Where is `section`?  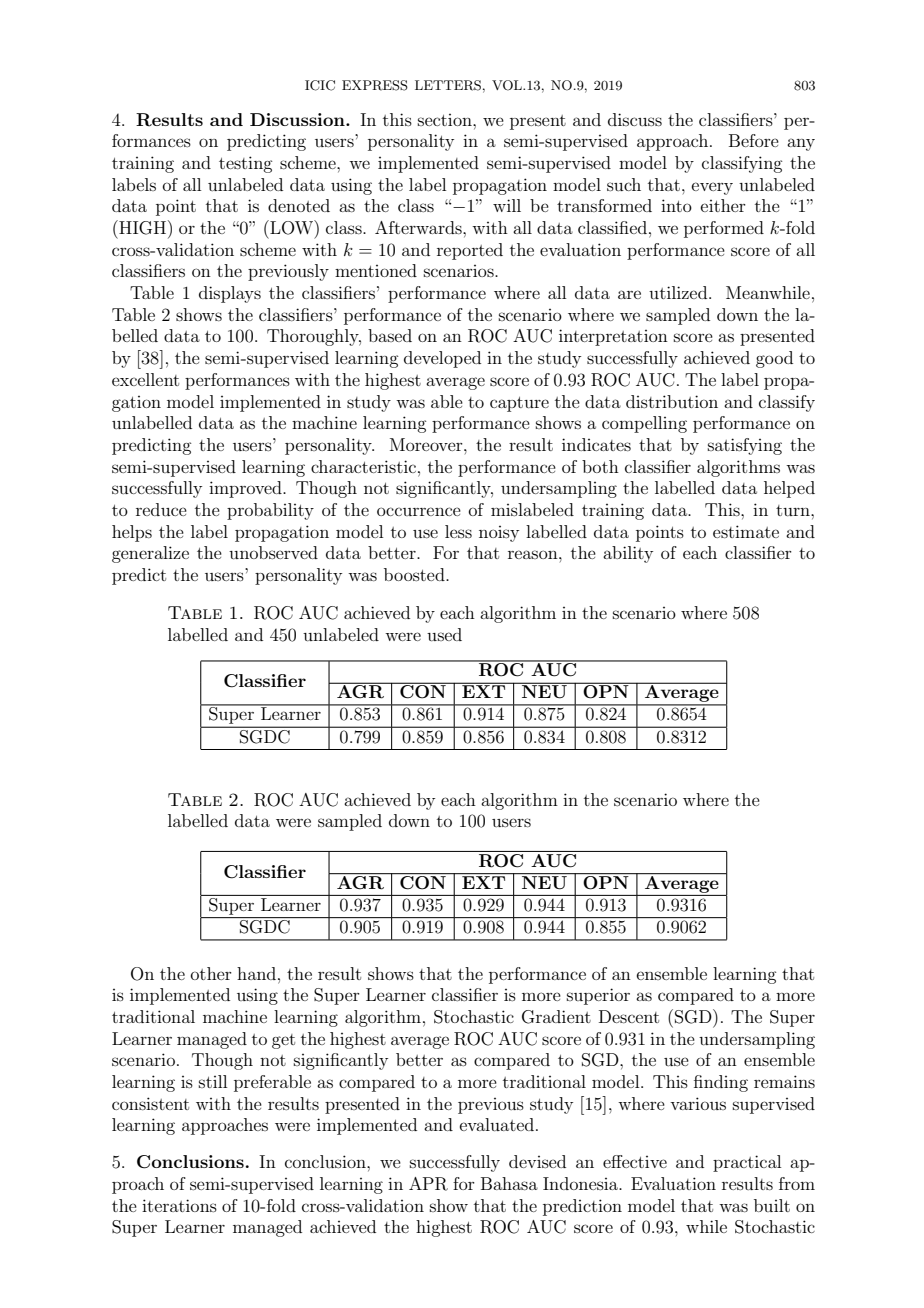
section is located at coordinates (446, 120).
